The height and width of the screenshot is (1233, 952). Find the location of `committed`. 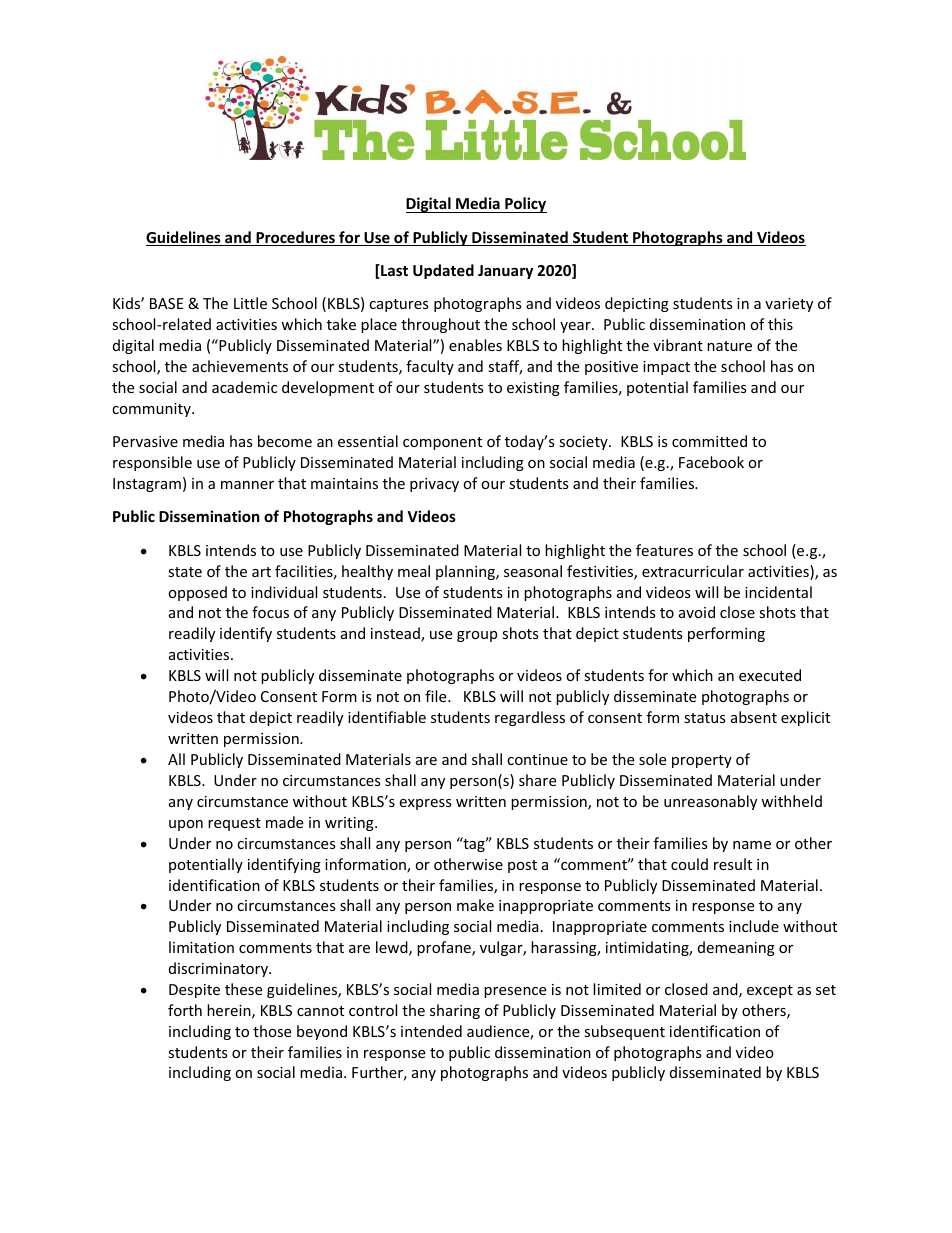

committed is located at coordinates (709, 441).
